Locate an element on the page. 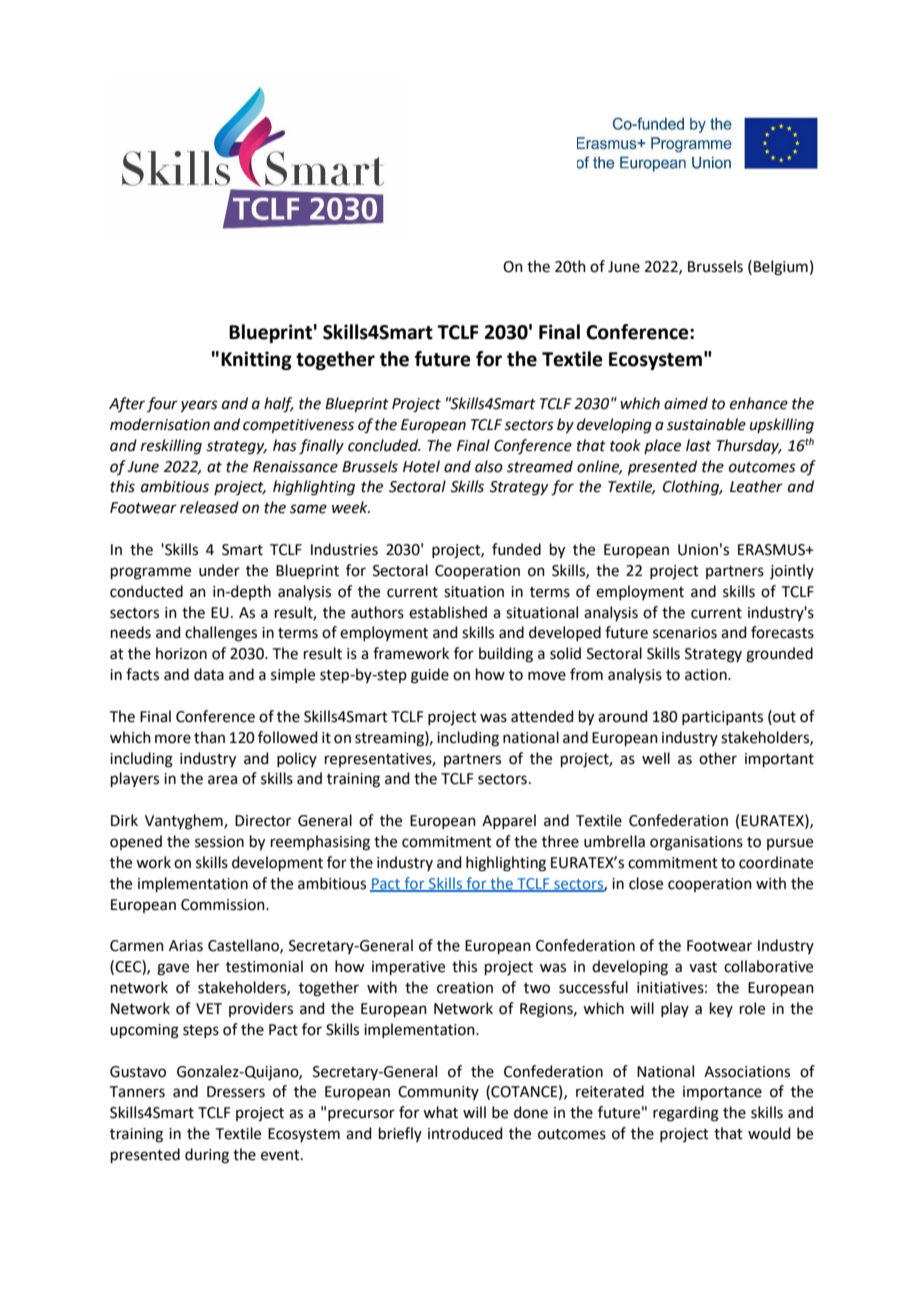 Image resolution: width=924 pixels, height=1308 pixels. Belgium is located at coordinates (781, 268).
